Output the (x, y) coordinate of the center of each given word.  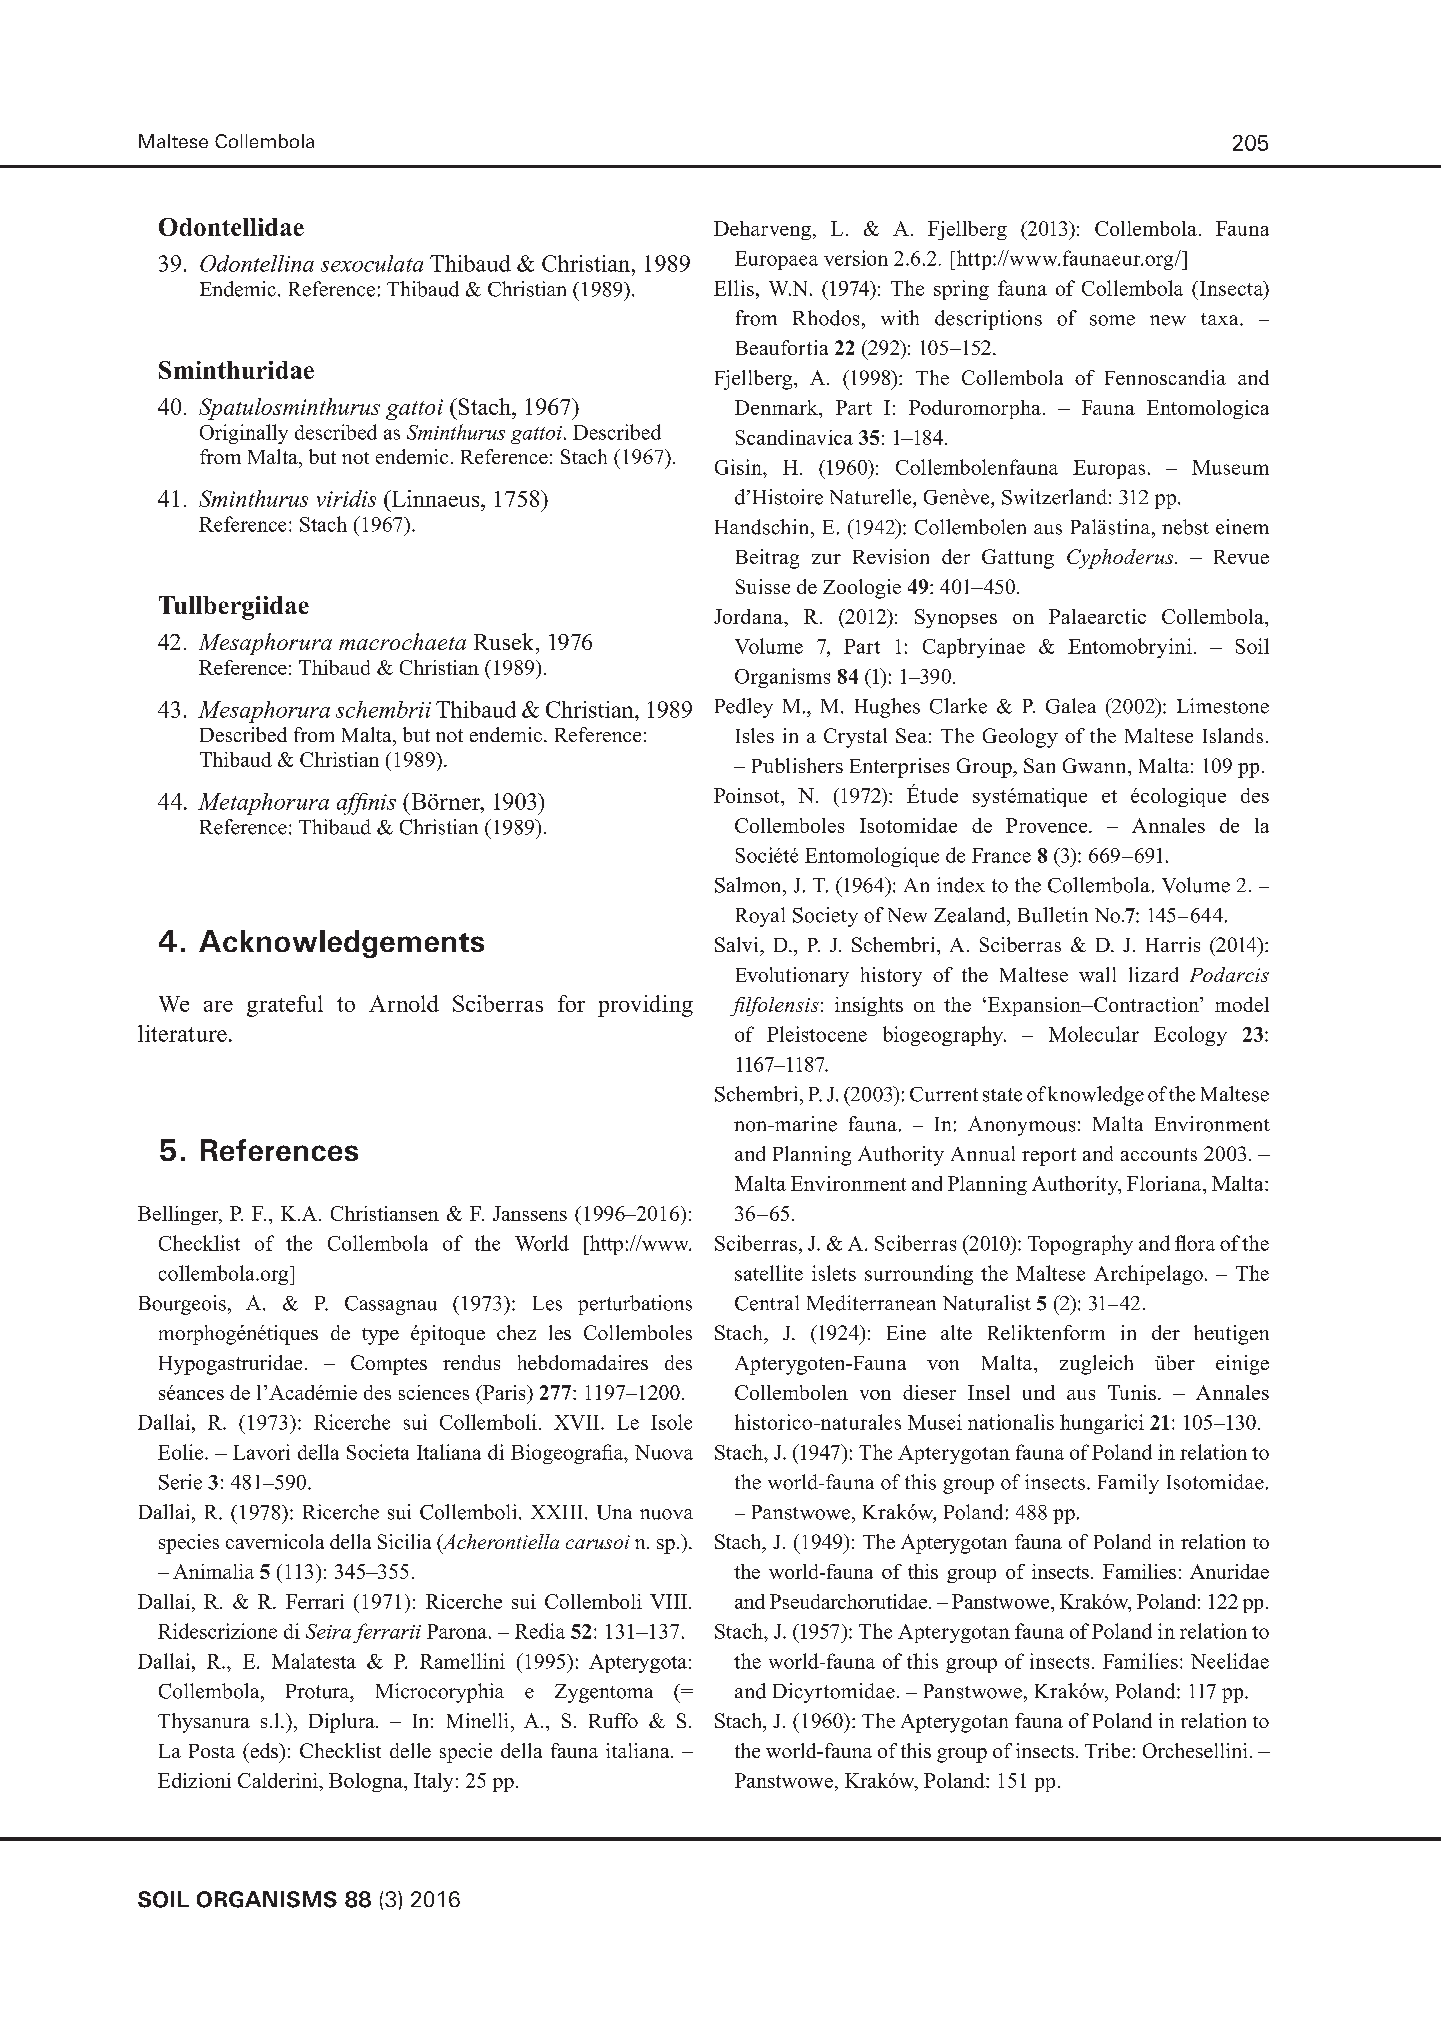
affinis (366, 804)
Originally (244, 434)
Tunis (1132, 1392)
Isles (755, 735)
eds (264, 1750)
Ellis (734, 288)
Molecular (1094, 1034)
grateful (285, 1006)
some (1112, 320)
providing (645, 1006)
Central (767, 1303)
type (380, 1336)
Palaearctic (1097, 616)
